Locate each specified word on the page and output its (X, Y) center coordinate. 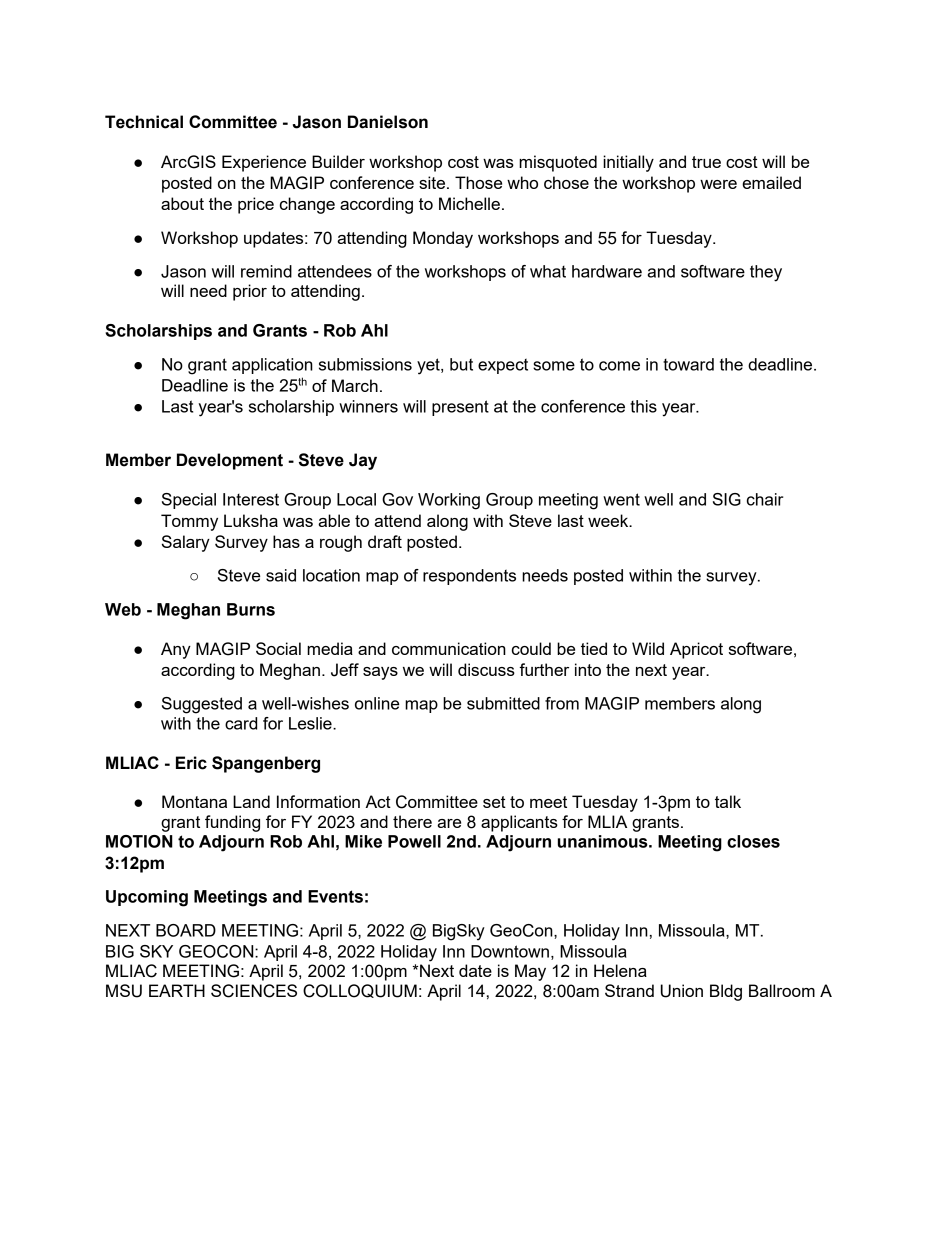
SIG (727, 499)
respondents (469, 577)
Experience (264, 163)
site (433, 182)
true (706, 162)
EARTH (177, 990)
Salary (186, 543)
